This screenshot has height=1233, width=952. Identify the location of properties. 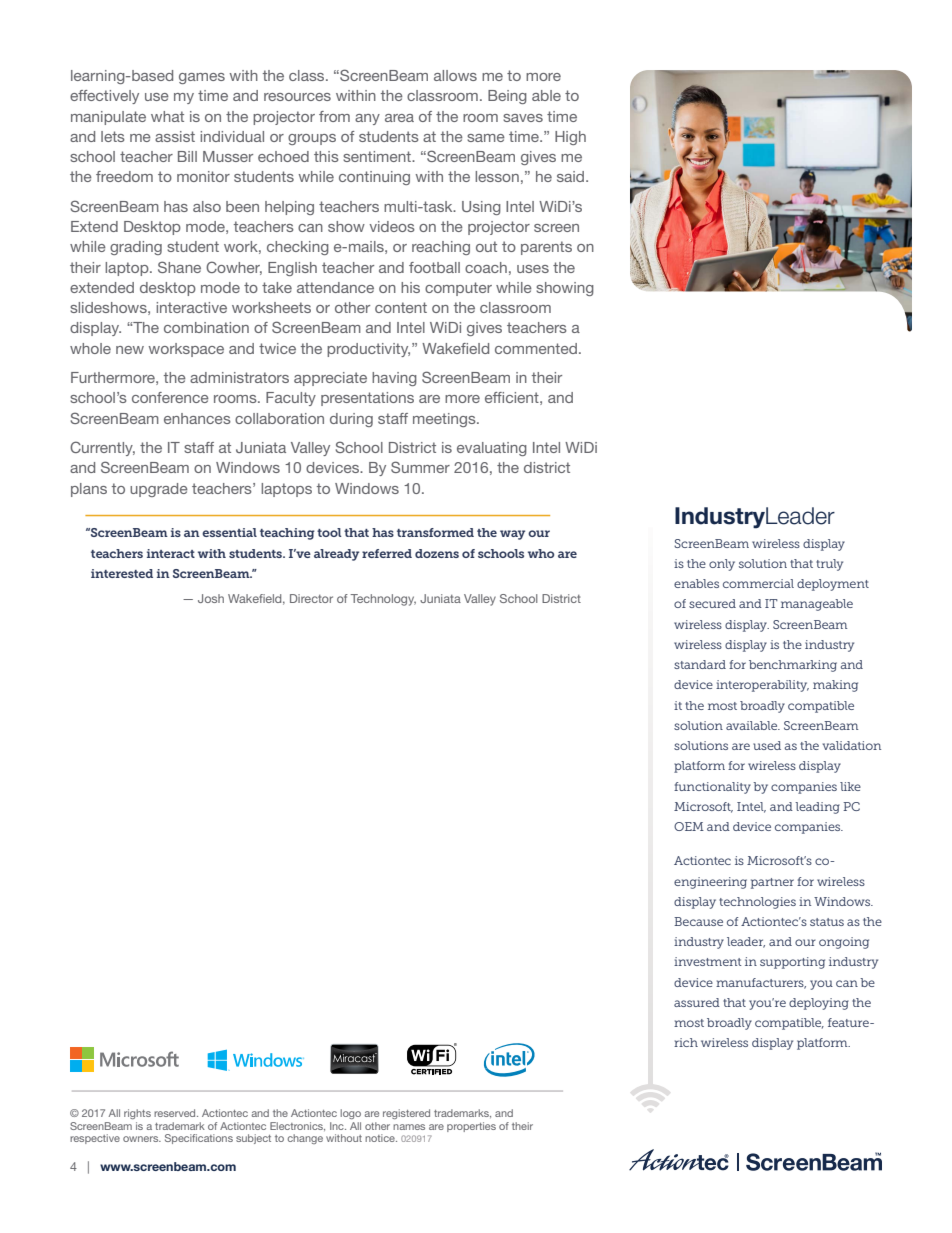
(471, 1127).
